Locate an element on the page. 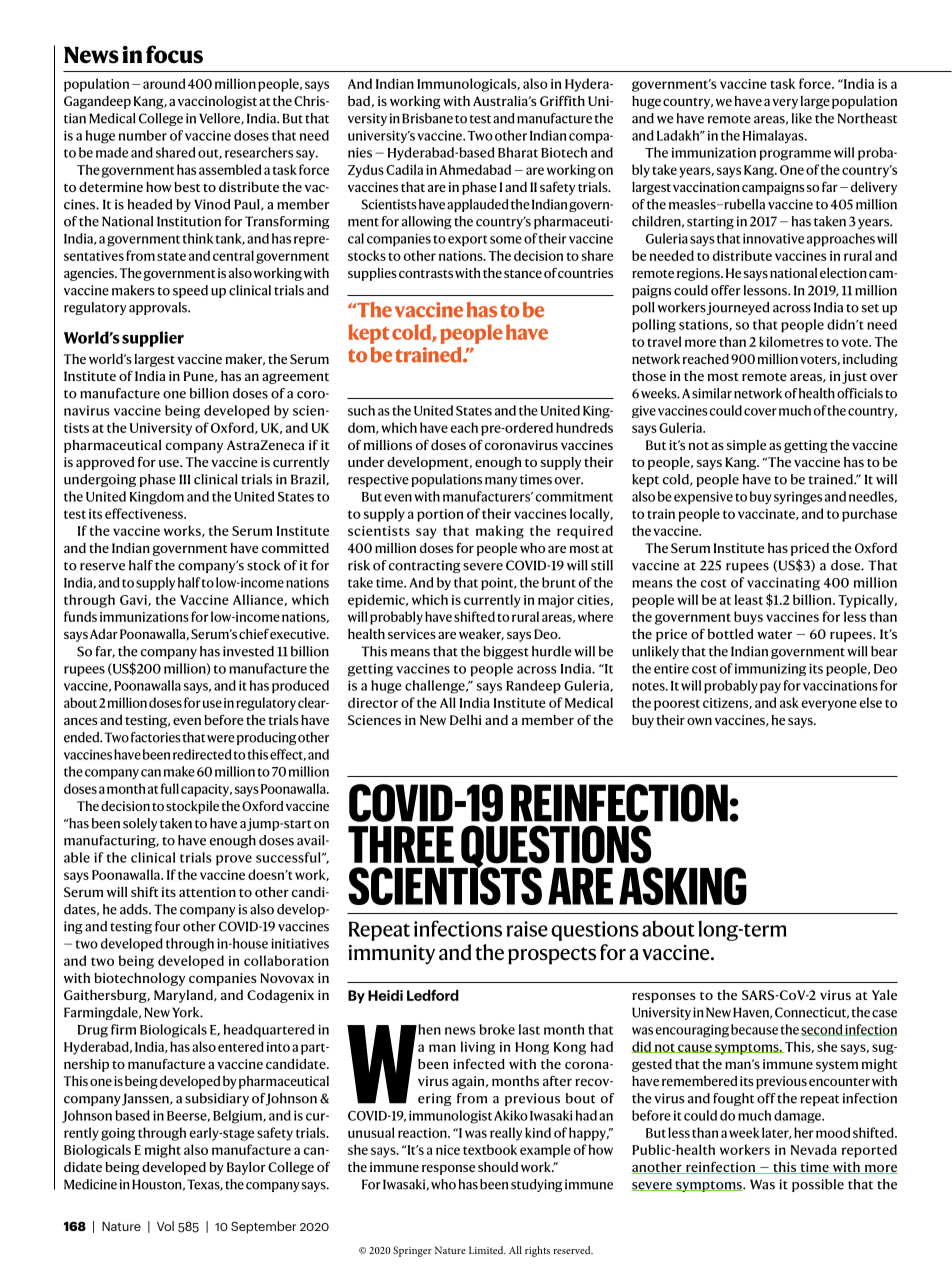 The image size is (952, 1265). Vol is located at coordinates (165, 1226).
